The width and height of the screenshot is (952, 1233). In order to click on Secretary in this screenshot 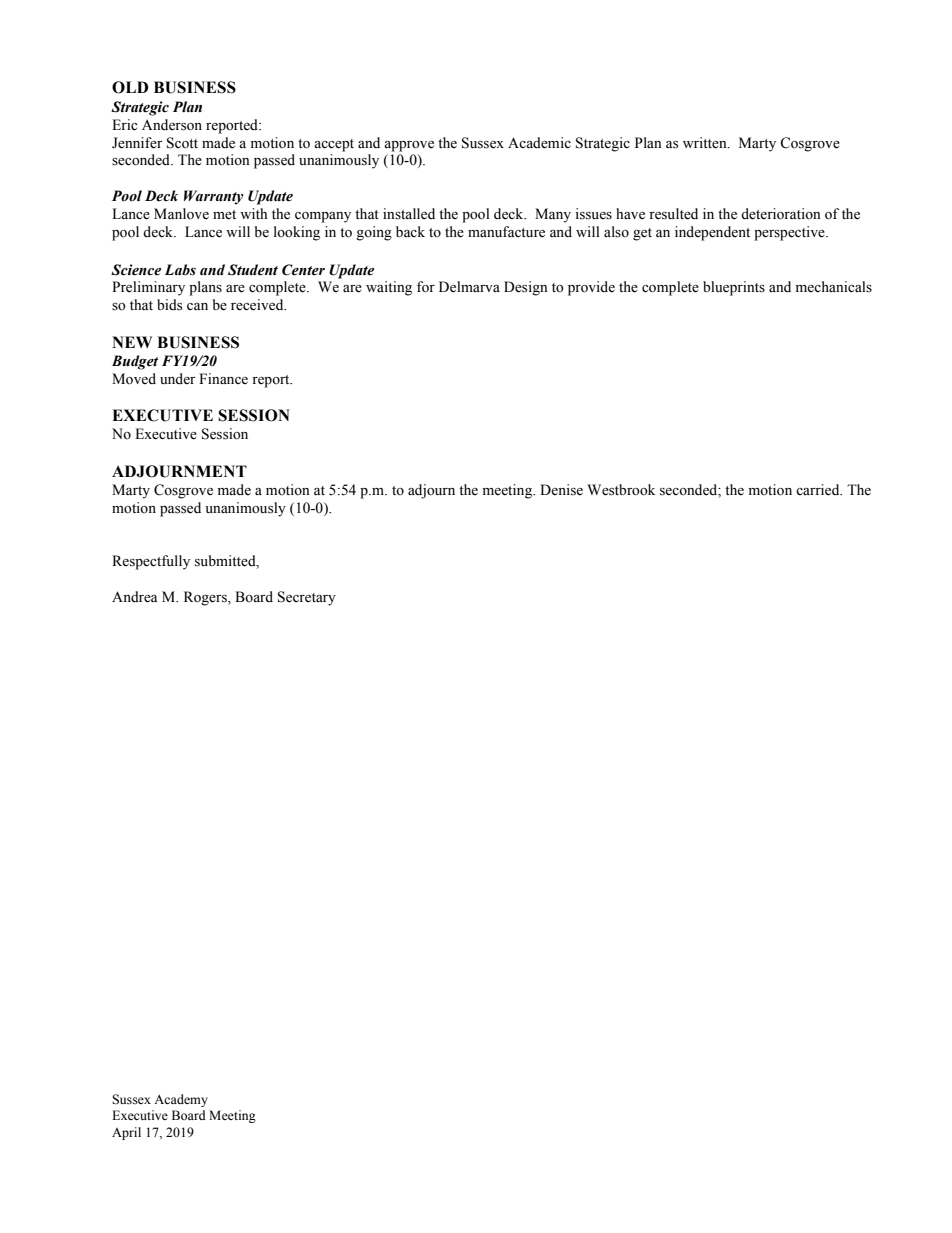, I will do `click(307, 598)`.
